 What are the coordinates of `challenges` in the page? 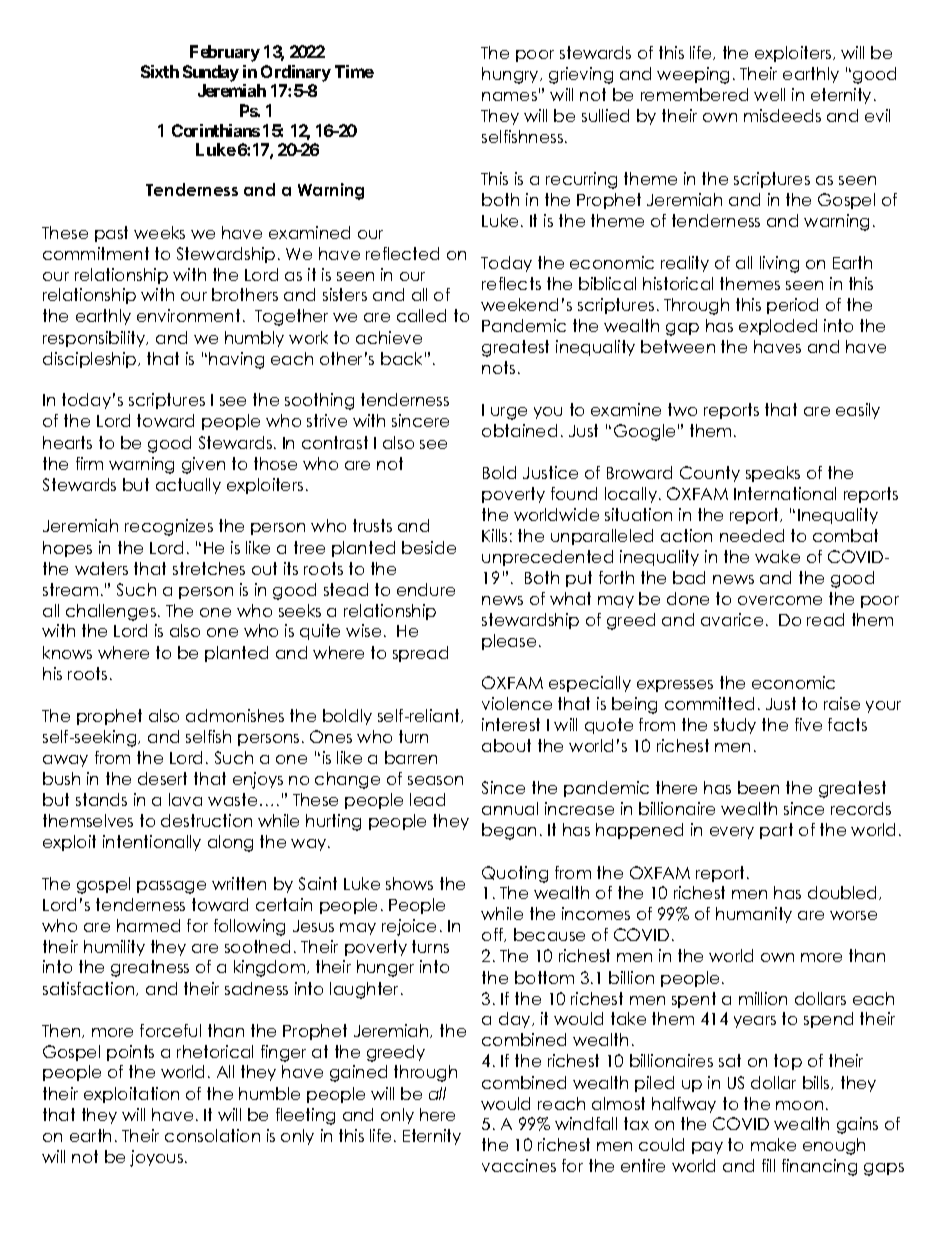 It's located at (111, 612).
